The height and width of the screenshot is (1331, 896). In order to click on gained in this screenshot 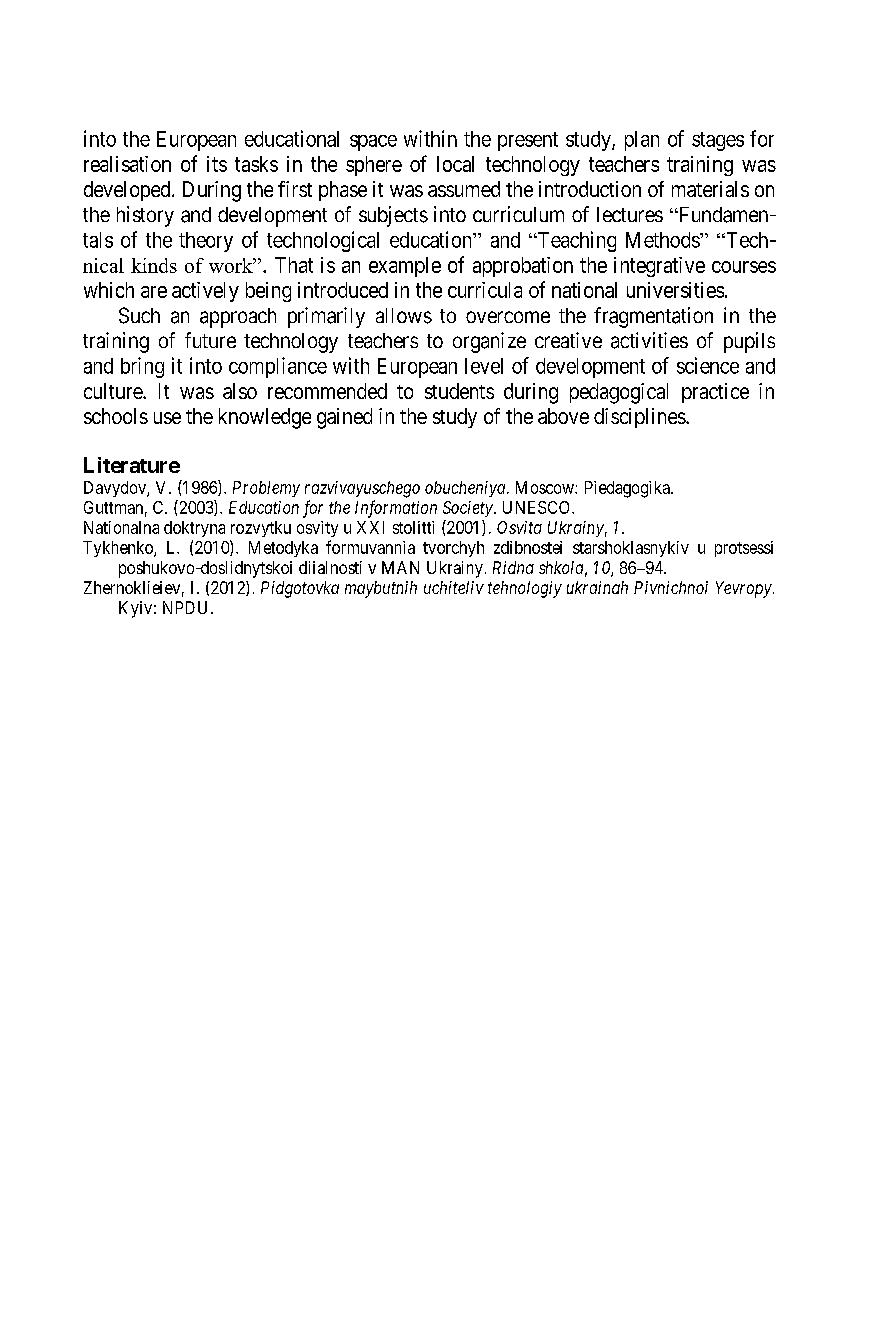, I will do `click(344, 418)`.
